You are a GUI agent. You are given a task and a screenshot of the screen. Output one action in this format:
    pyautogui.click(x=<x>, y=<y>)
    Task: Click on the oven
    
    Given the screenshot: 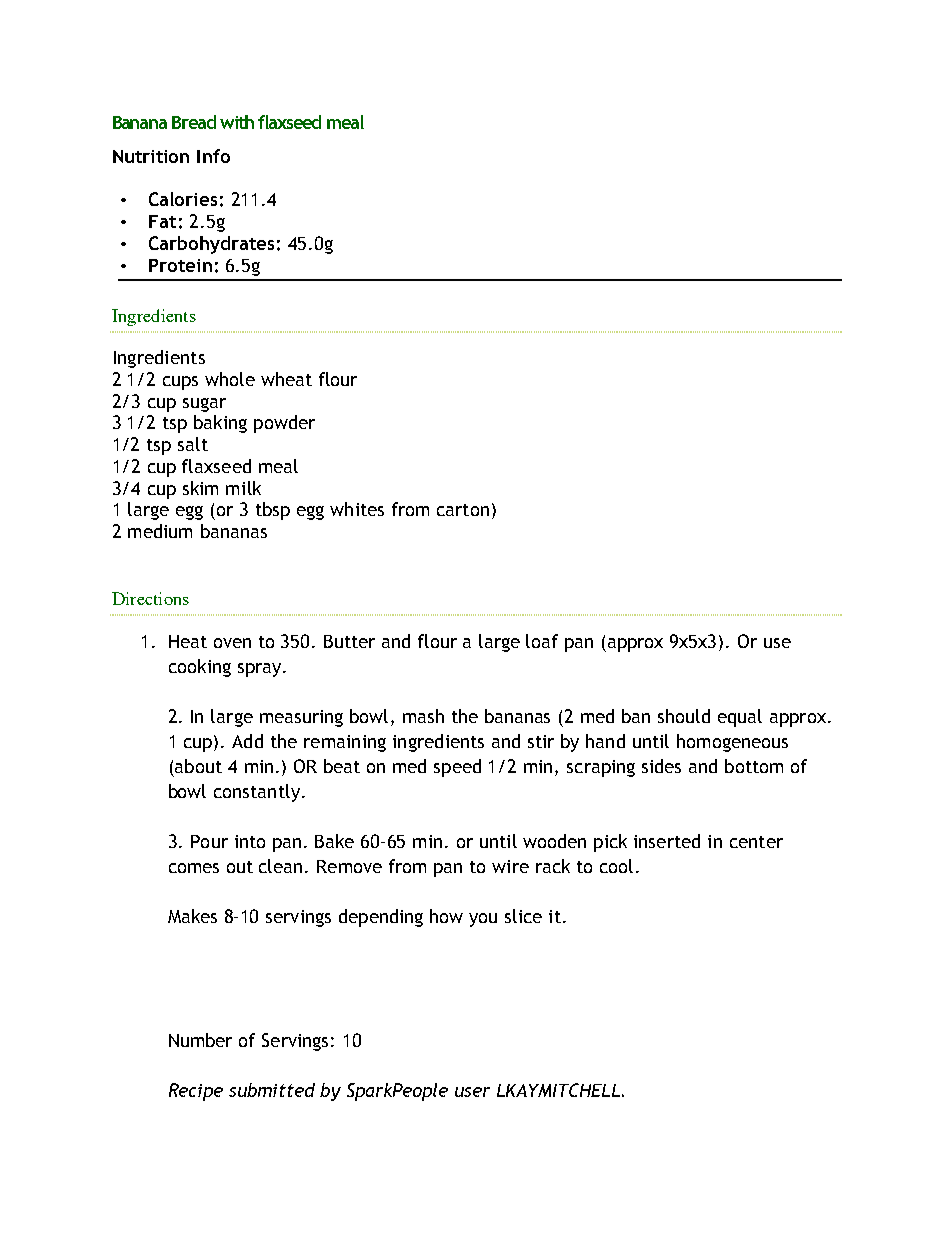 What is the action you would take?
    pyautogui.click(x=232, y=643)
